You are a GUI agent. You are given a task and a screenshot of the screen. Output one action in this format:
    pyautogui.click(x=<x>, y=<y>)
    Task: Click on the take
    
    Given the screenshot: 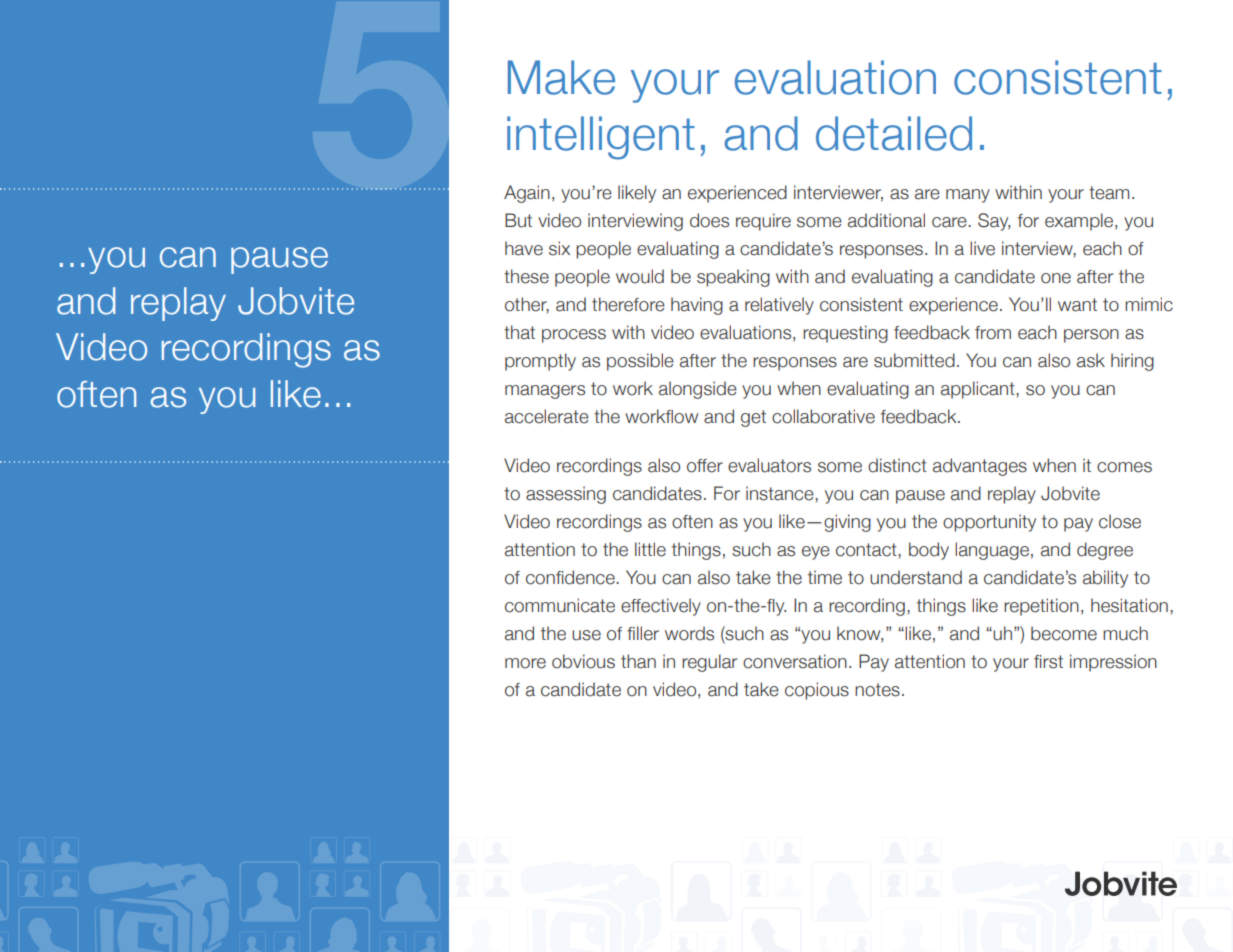 What is the action you would take?
    pyautogui.click(x=761, y=689)
